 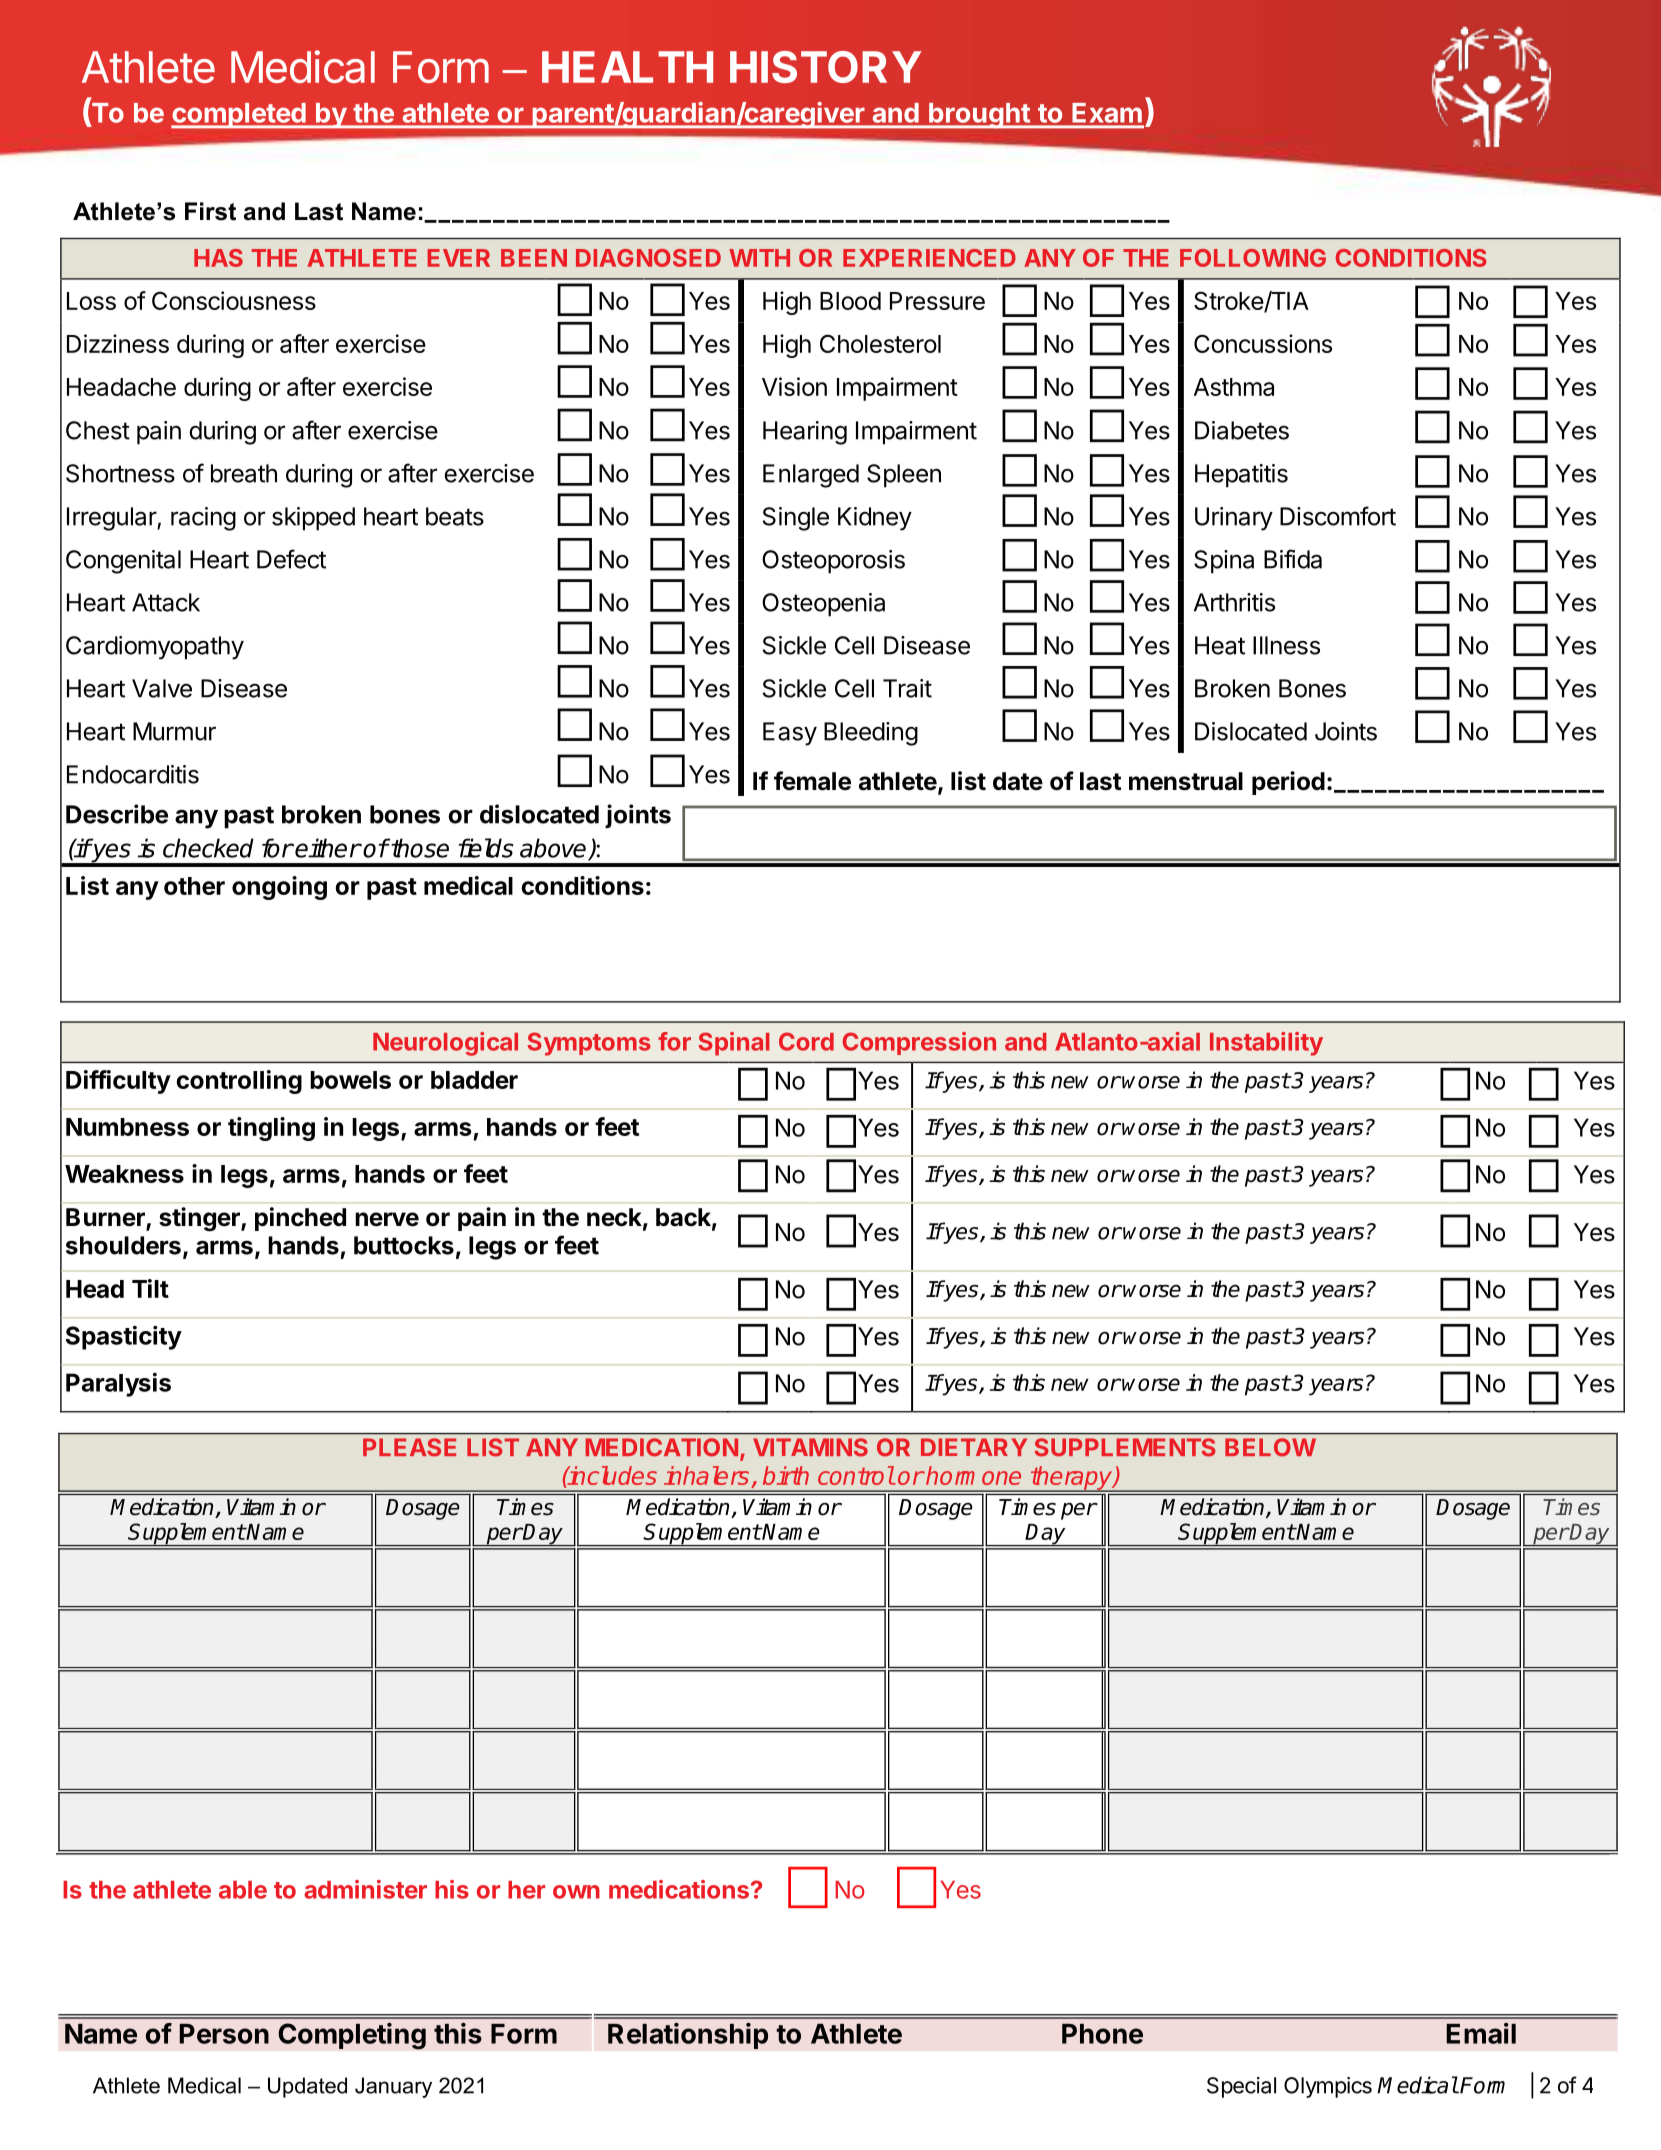 What do you see at coordinates (1270, 1447) in the document?
I see `BELOW` at bounding box center [1270, 1447].
